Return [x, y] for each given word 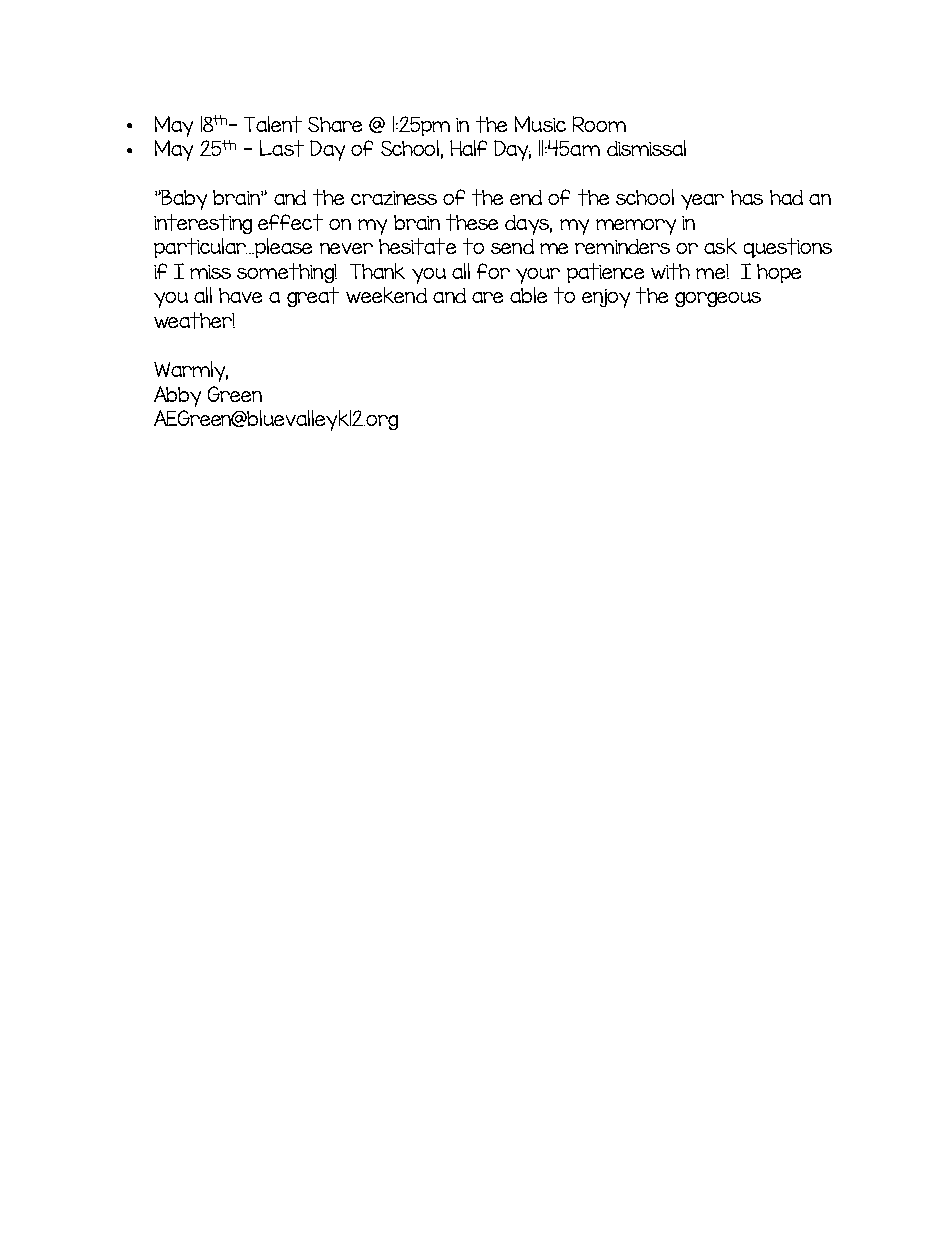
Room [599, 124]
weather [194, 320]
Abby [177, 396]
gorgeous [718, 299]
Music [540, 124]
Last [282, 148]
